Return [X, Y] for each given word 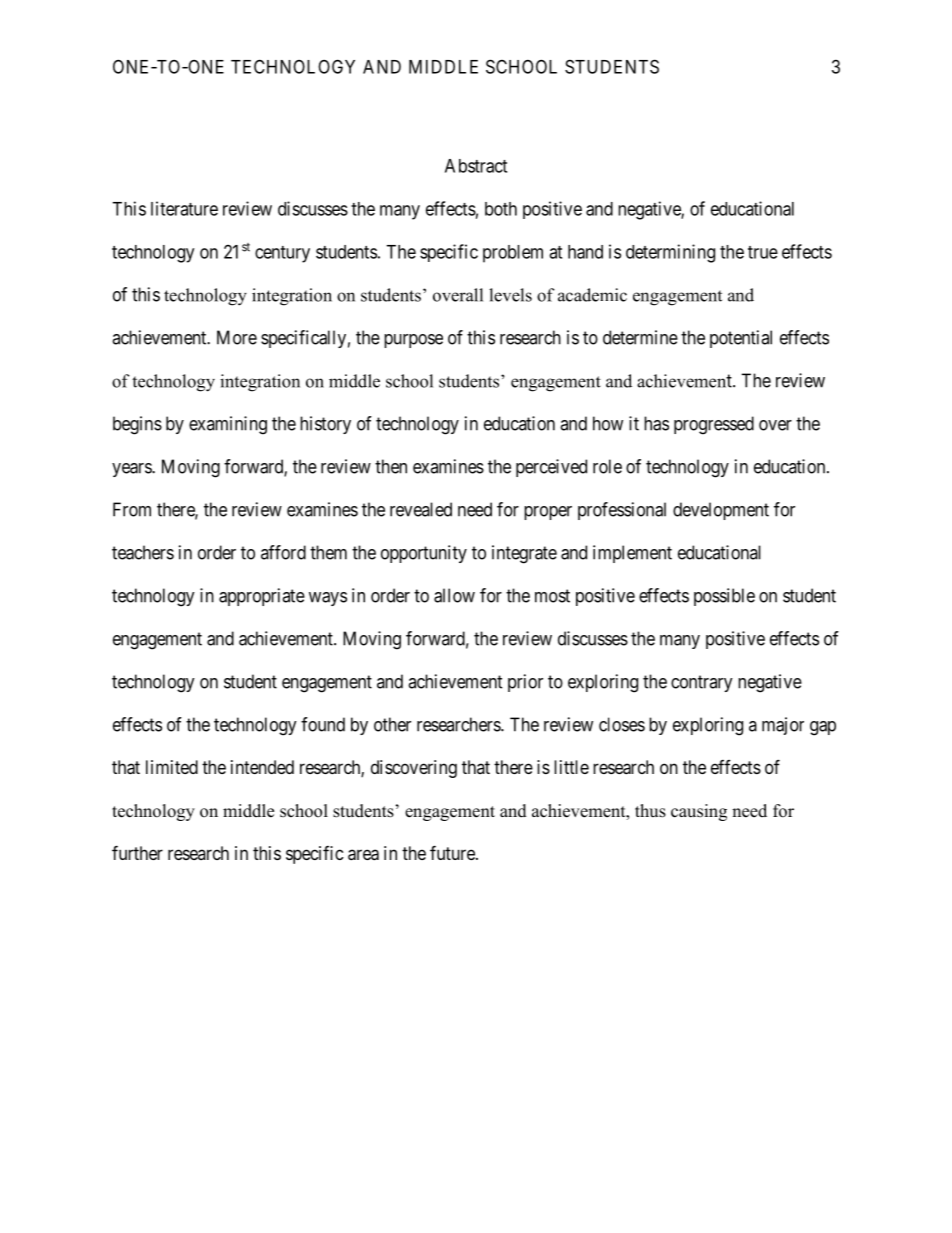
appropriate [262, 597]
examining [228, 425]
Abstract [476, 166]
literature [184, 208]
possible [724, 597]
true [763, 252]
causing [699, 812]
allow [454, 595]
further [137, 852]
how [608, 423]
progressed [714, 425]
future [453, 852]
